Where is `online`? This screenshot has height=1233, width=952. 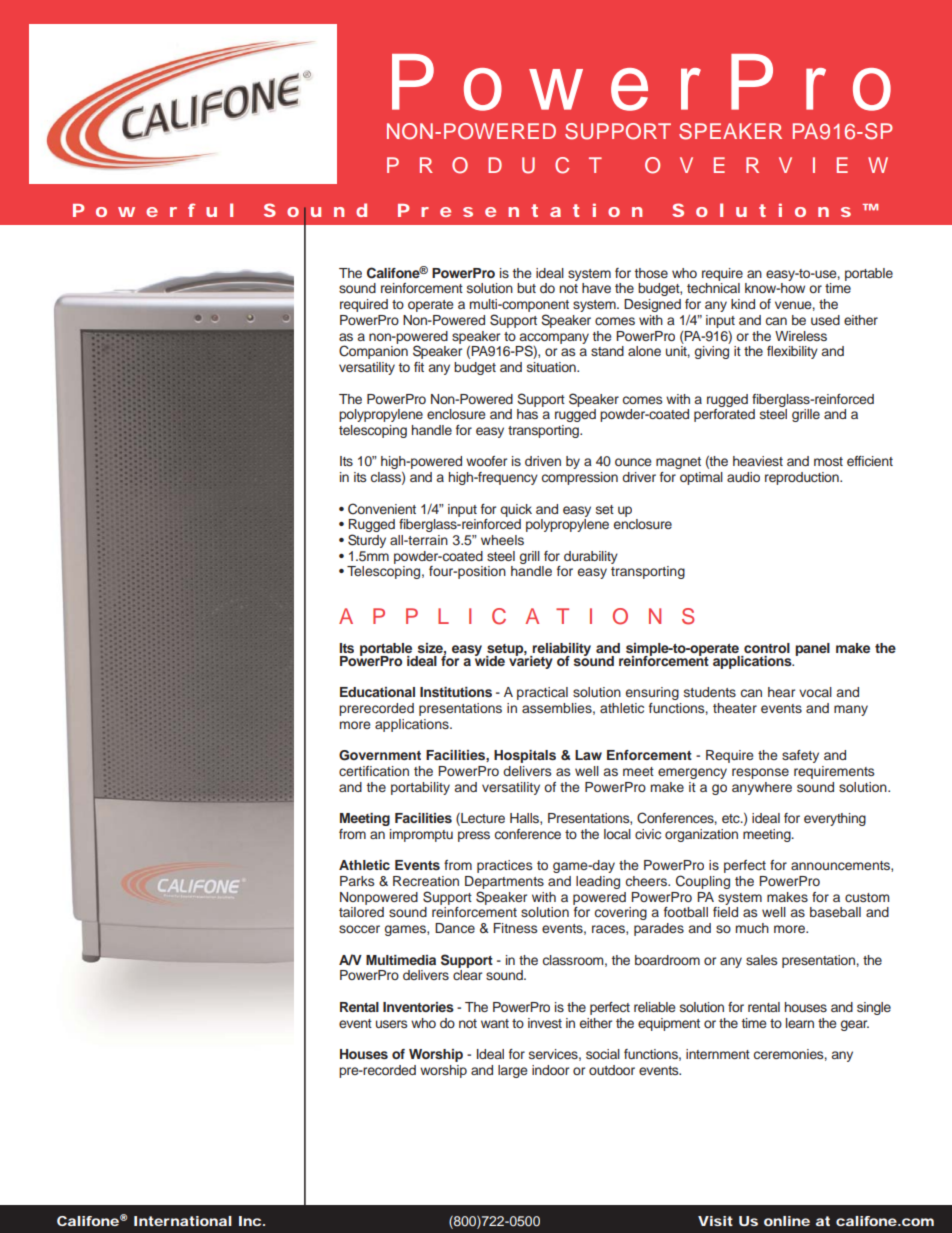
online is located at coordinates (787, 1221).
